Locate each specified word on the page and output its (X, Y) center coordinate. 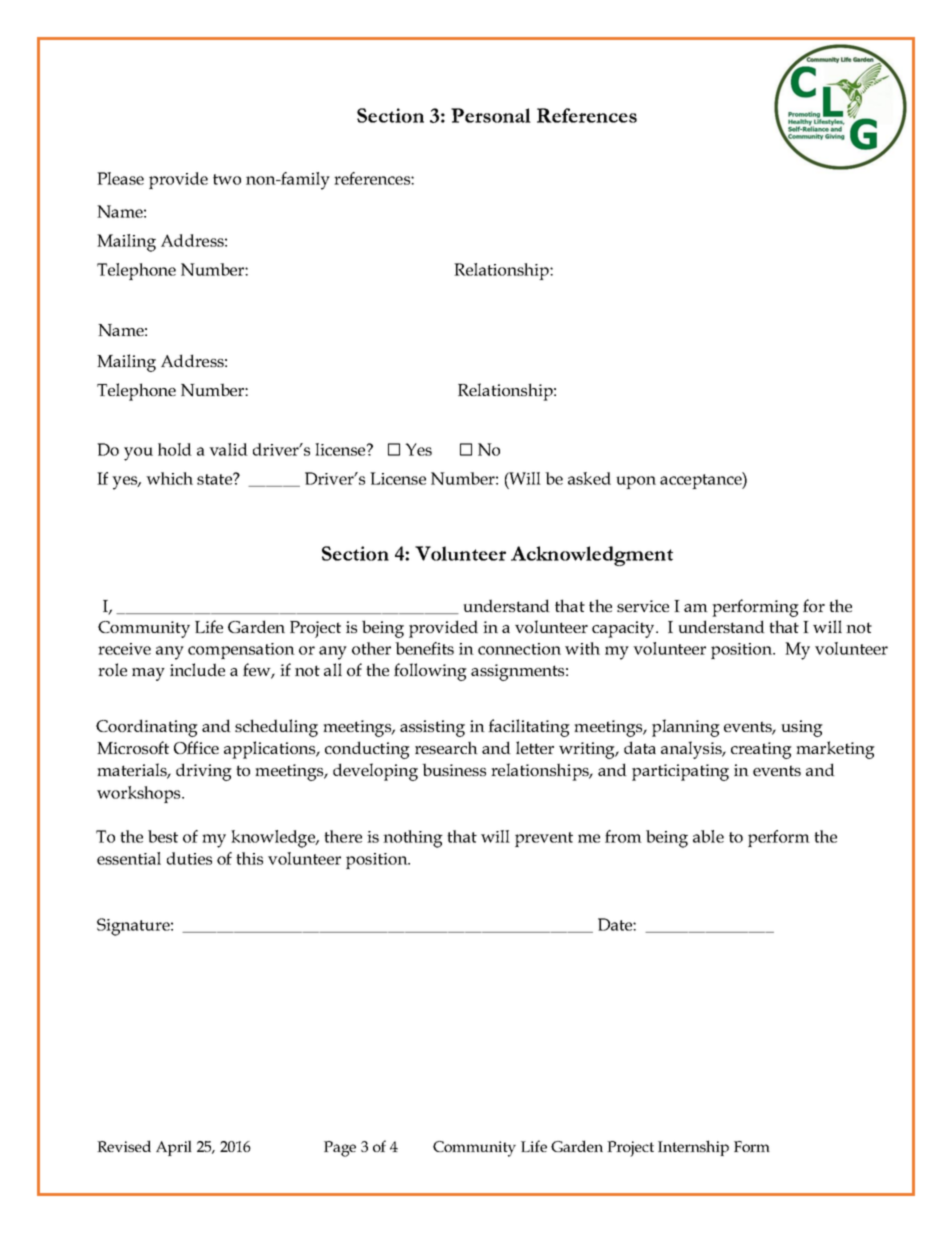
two (227, 179)
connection (519, 649)
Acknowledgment (592, 556)
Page (340, 1149)
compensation (241, 651)
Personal (491, 115)
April (174, 1148)
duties (189, 858)
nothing (413, 839)
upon (636, 482)
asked (589, 478)
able (708, 836)
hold (175, 449)
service (643, 606)
